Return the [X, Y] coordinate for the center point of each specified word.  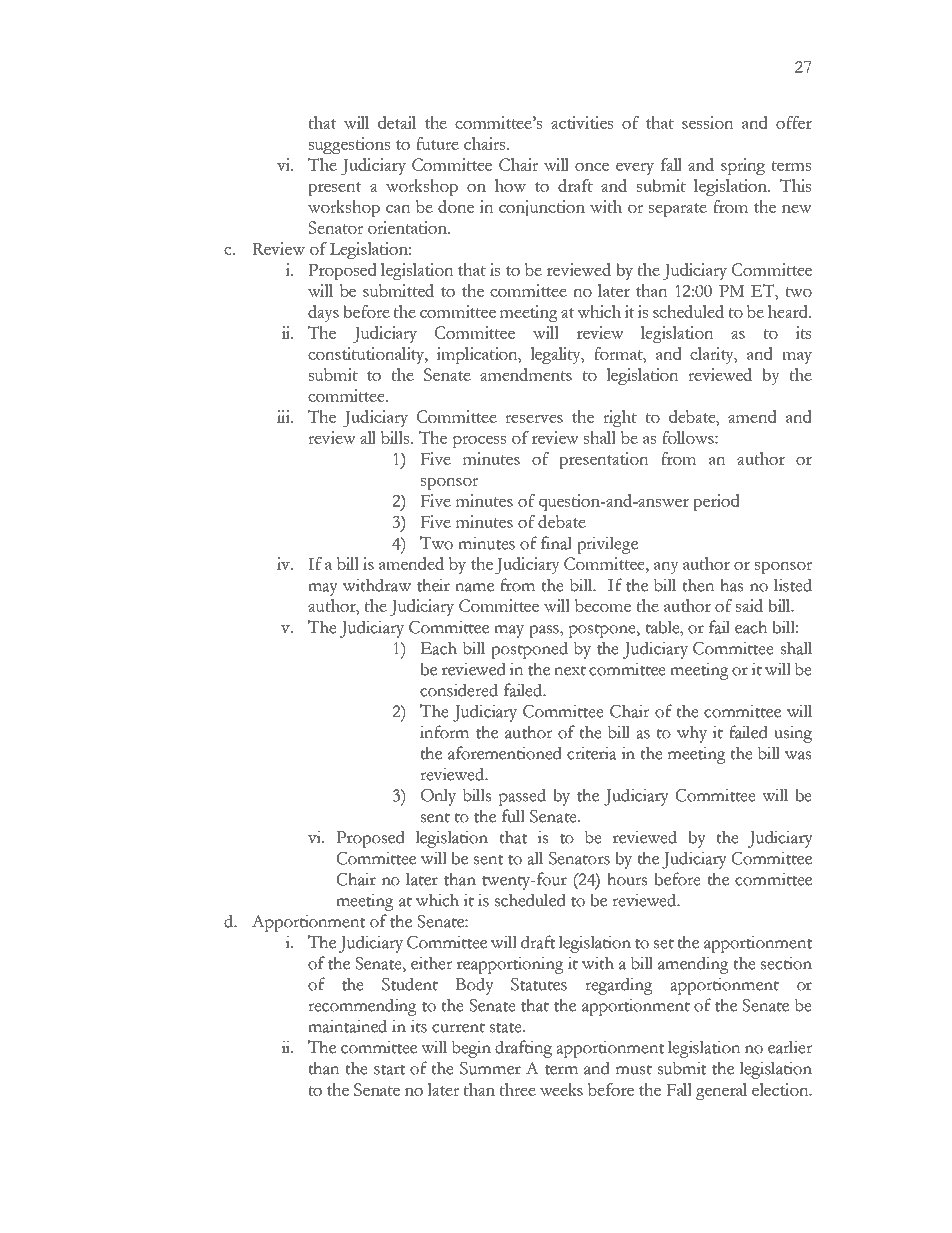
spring [743, 166]
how [510, 185]
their [433, 585]
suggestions [349, 145]
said [749, 605]
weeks [561, 1089]
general [721, 1091]
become [603, 605]
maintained [347, 1026]
